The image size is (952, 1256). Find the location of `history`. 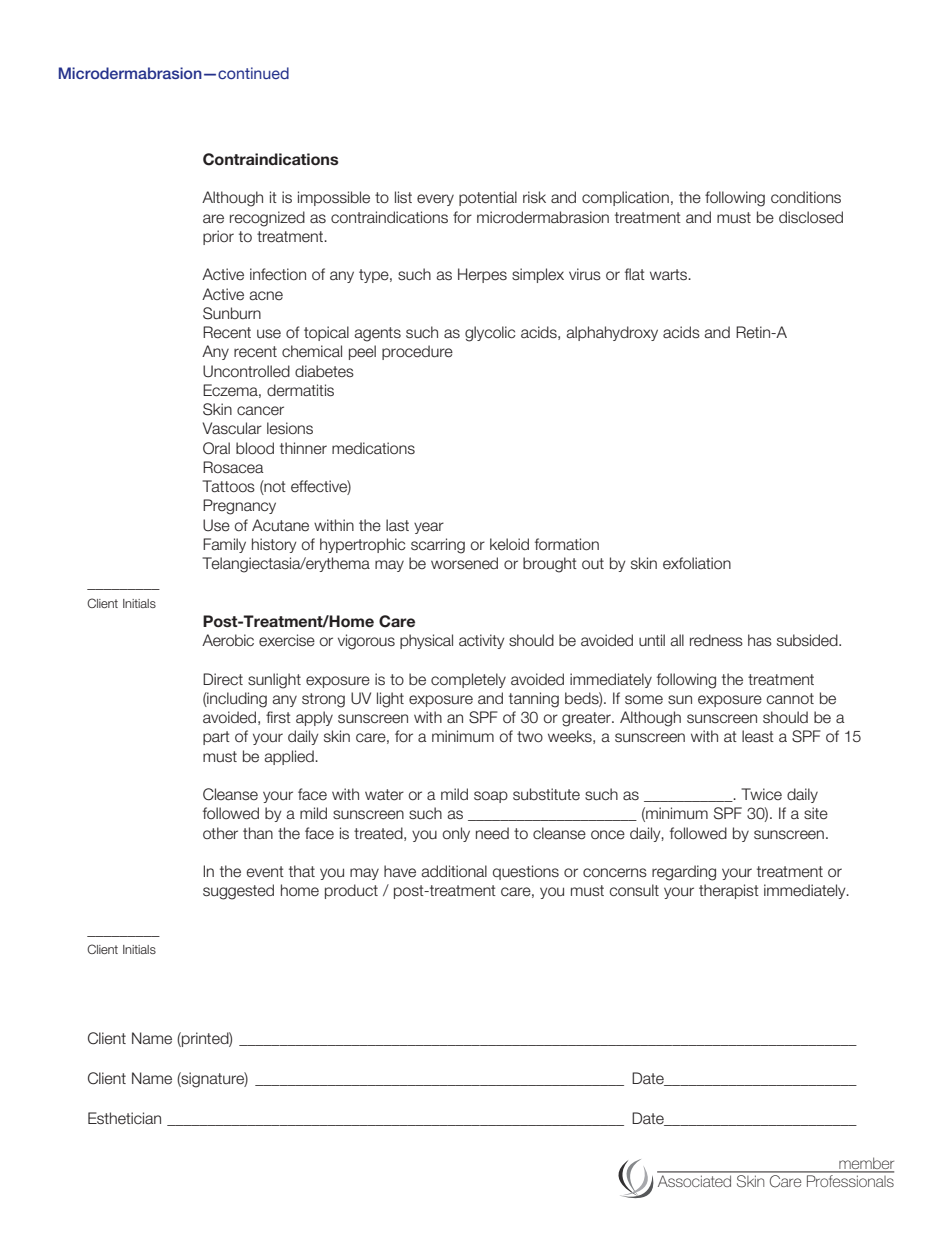

history is located at coordinates (274, 545).
